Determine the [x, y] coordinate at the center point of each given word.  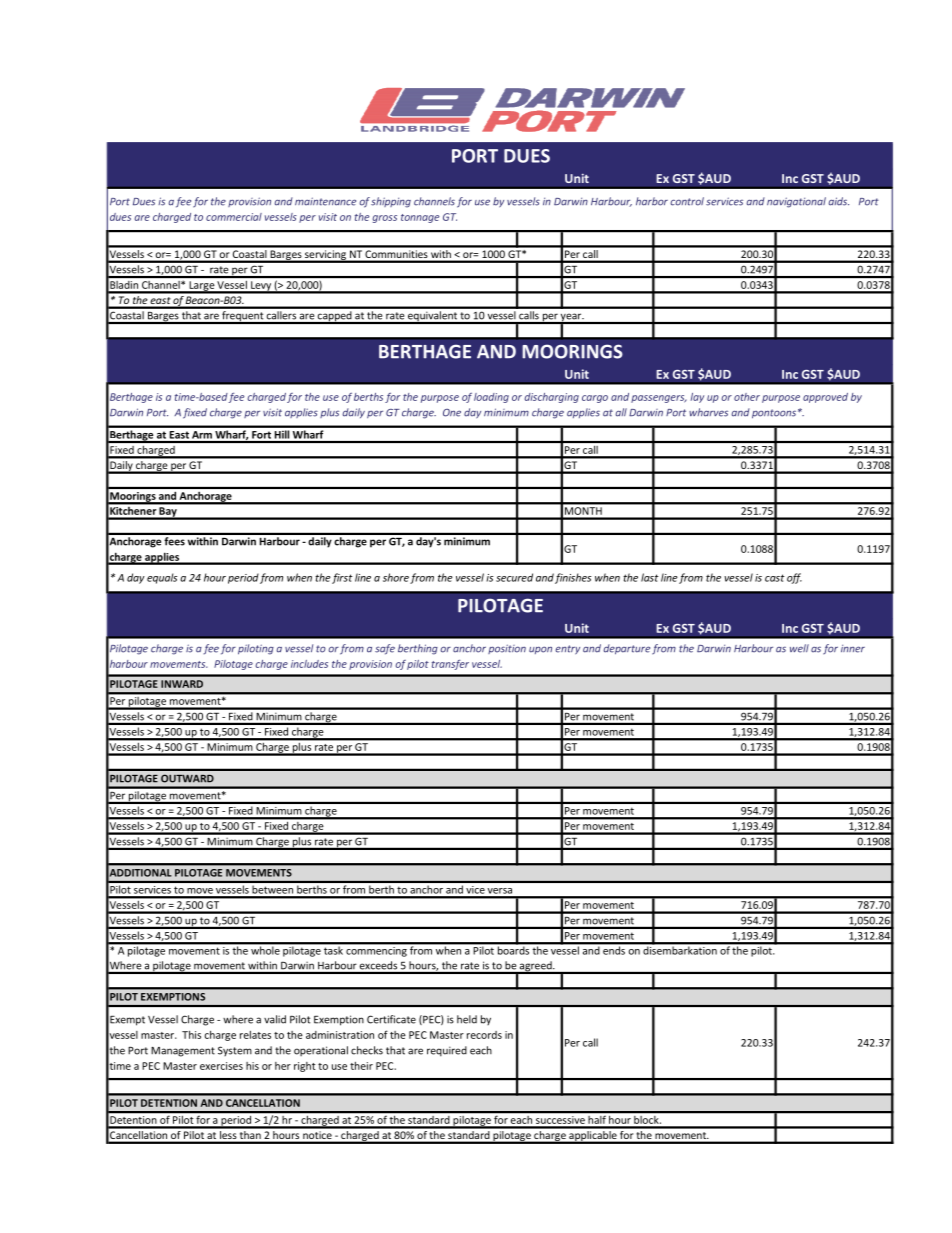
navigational [796, 202]
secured [514, 577]
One [452, 413]
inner [853, 649]
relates [255, 1035]
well [799, 648]
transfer [450, 664]
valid [275, 1019]
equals [162, 578]
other [747, 397]
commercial [234, 217]
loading [491, 398]
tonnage [420, 218]
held [467, 1019]
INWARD [182, 684]
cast [775, 578]
